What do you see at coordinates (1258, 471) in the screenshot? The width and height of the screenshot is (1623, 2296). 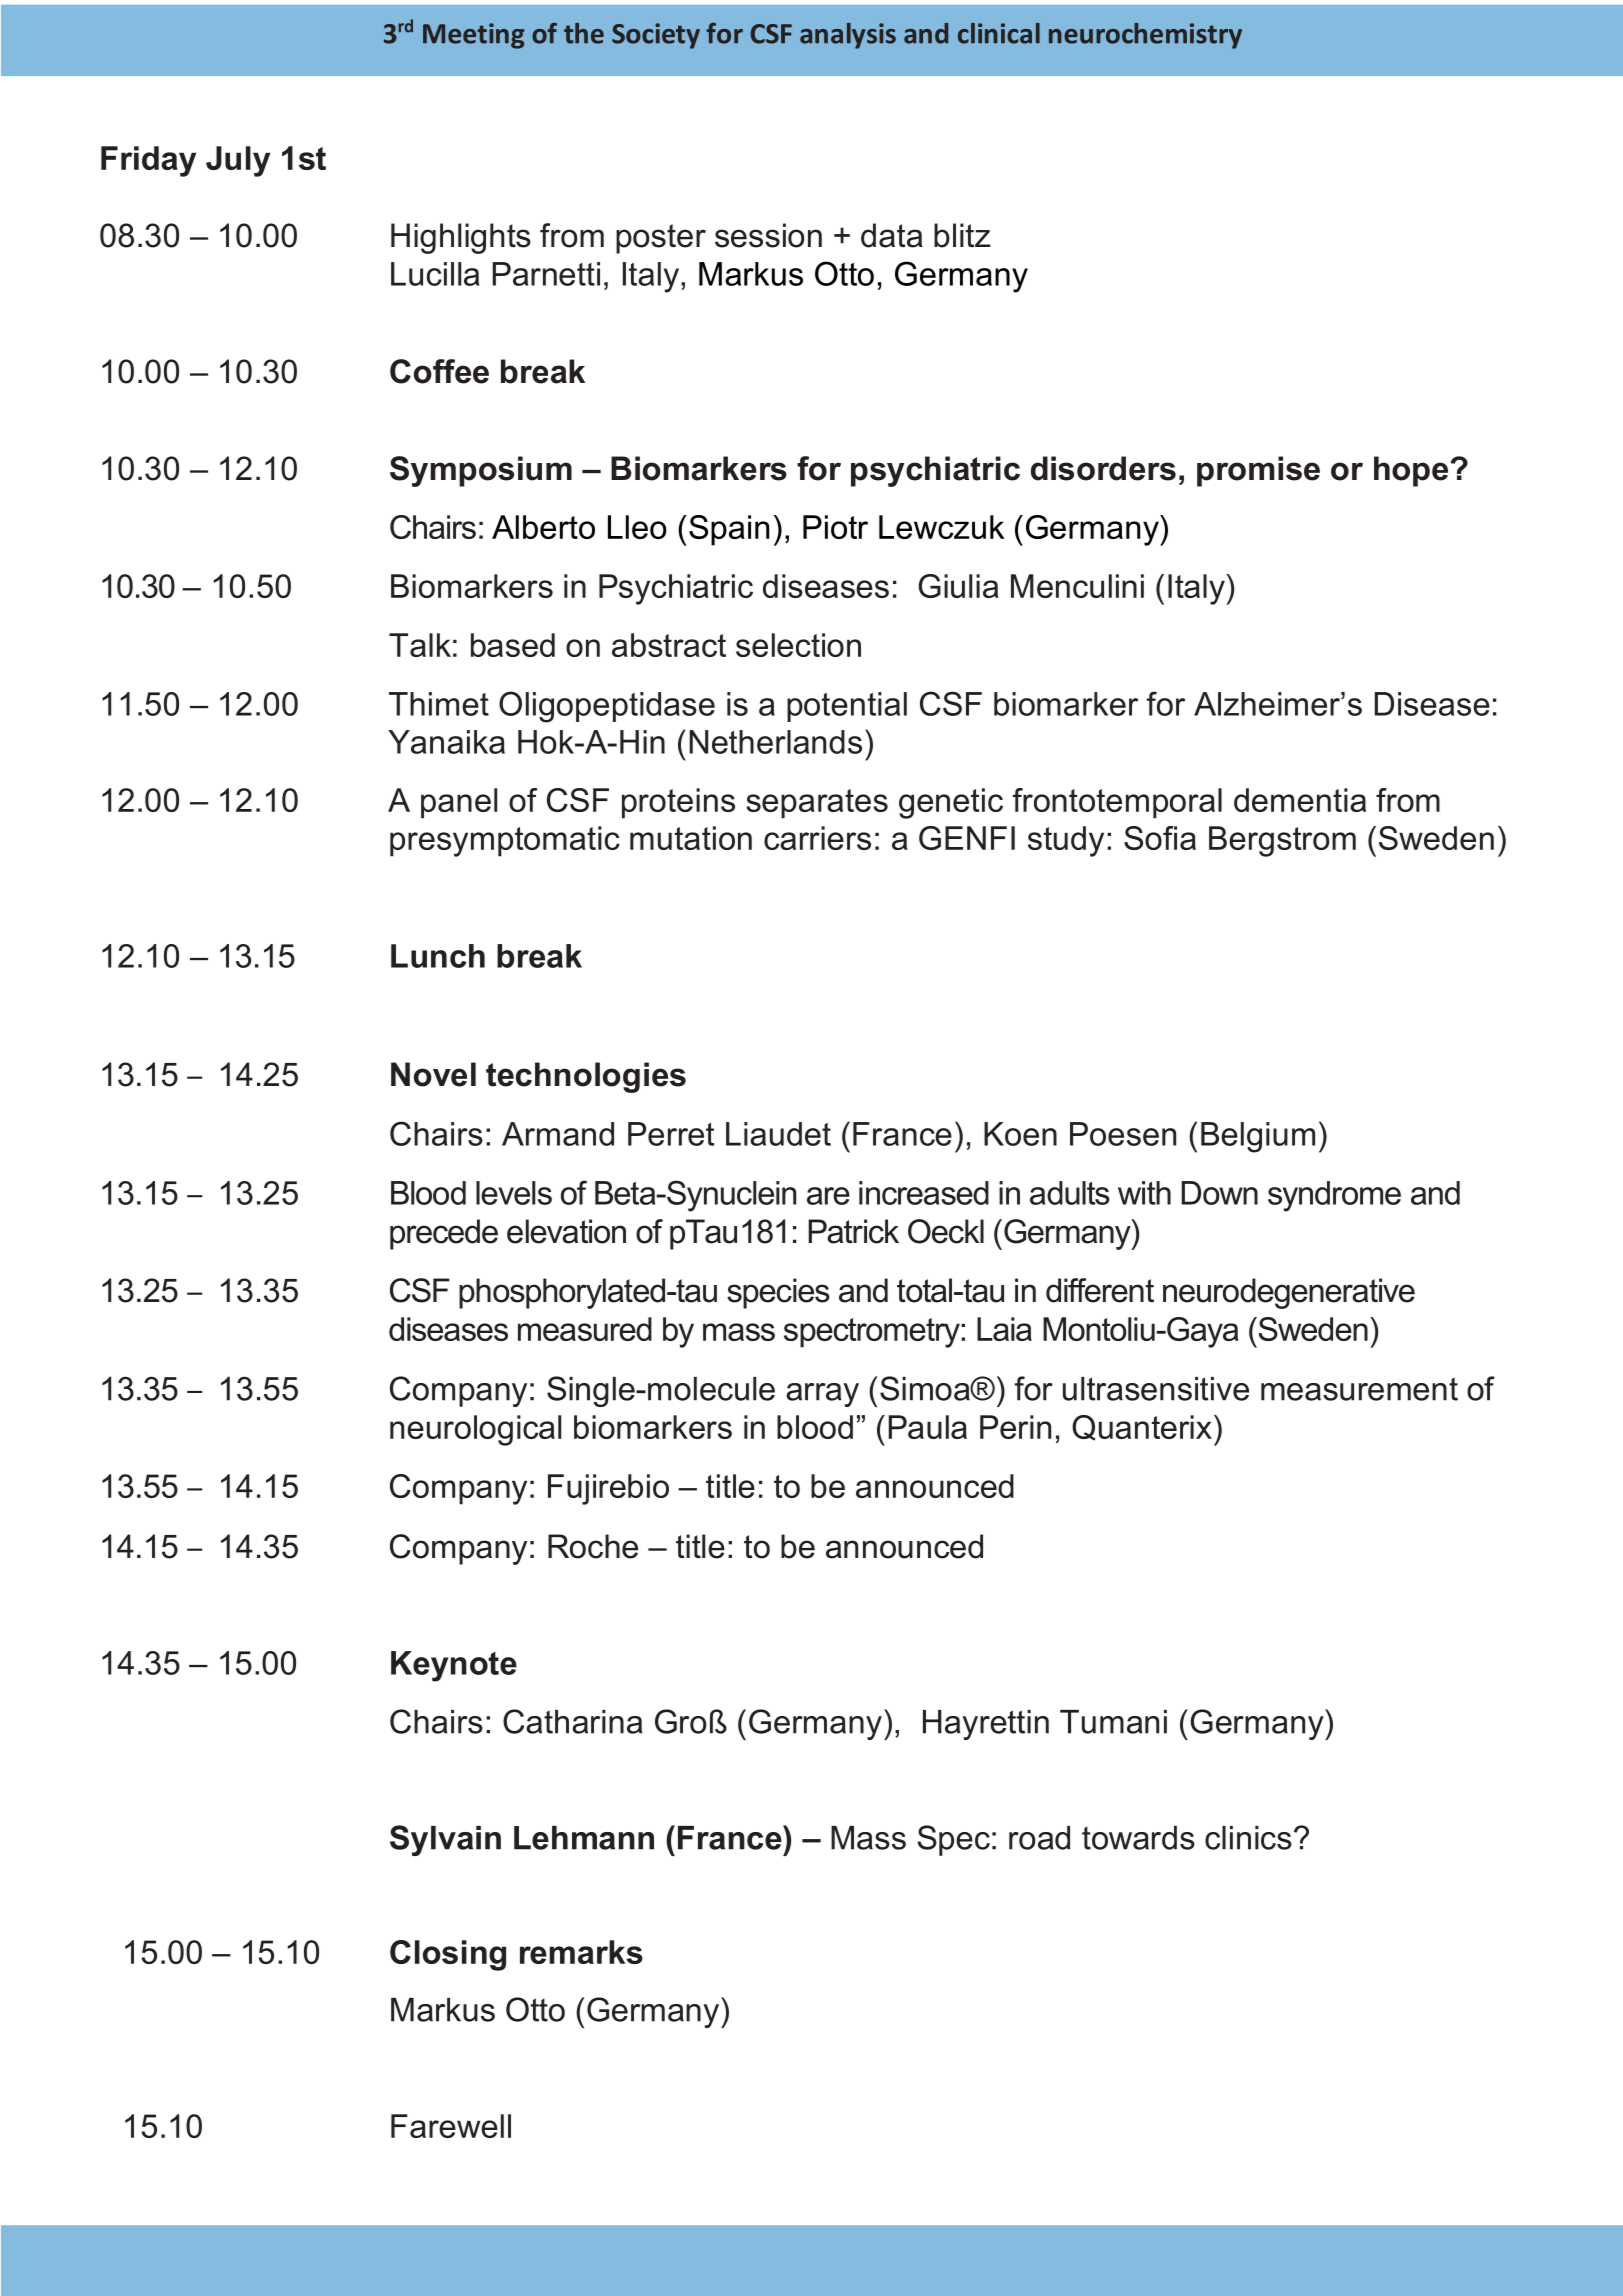 I see `promise` at bounding box center [1258, 471].
